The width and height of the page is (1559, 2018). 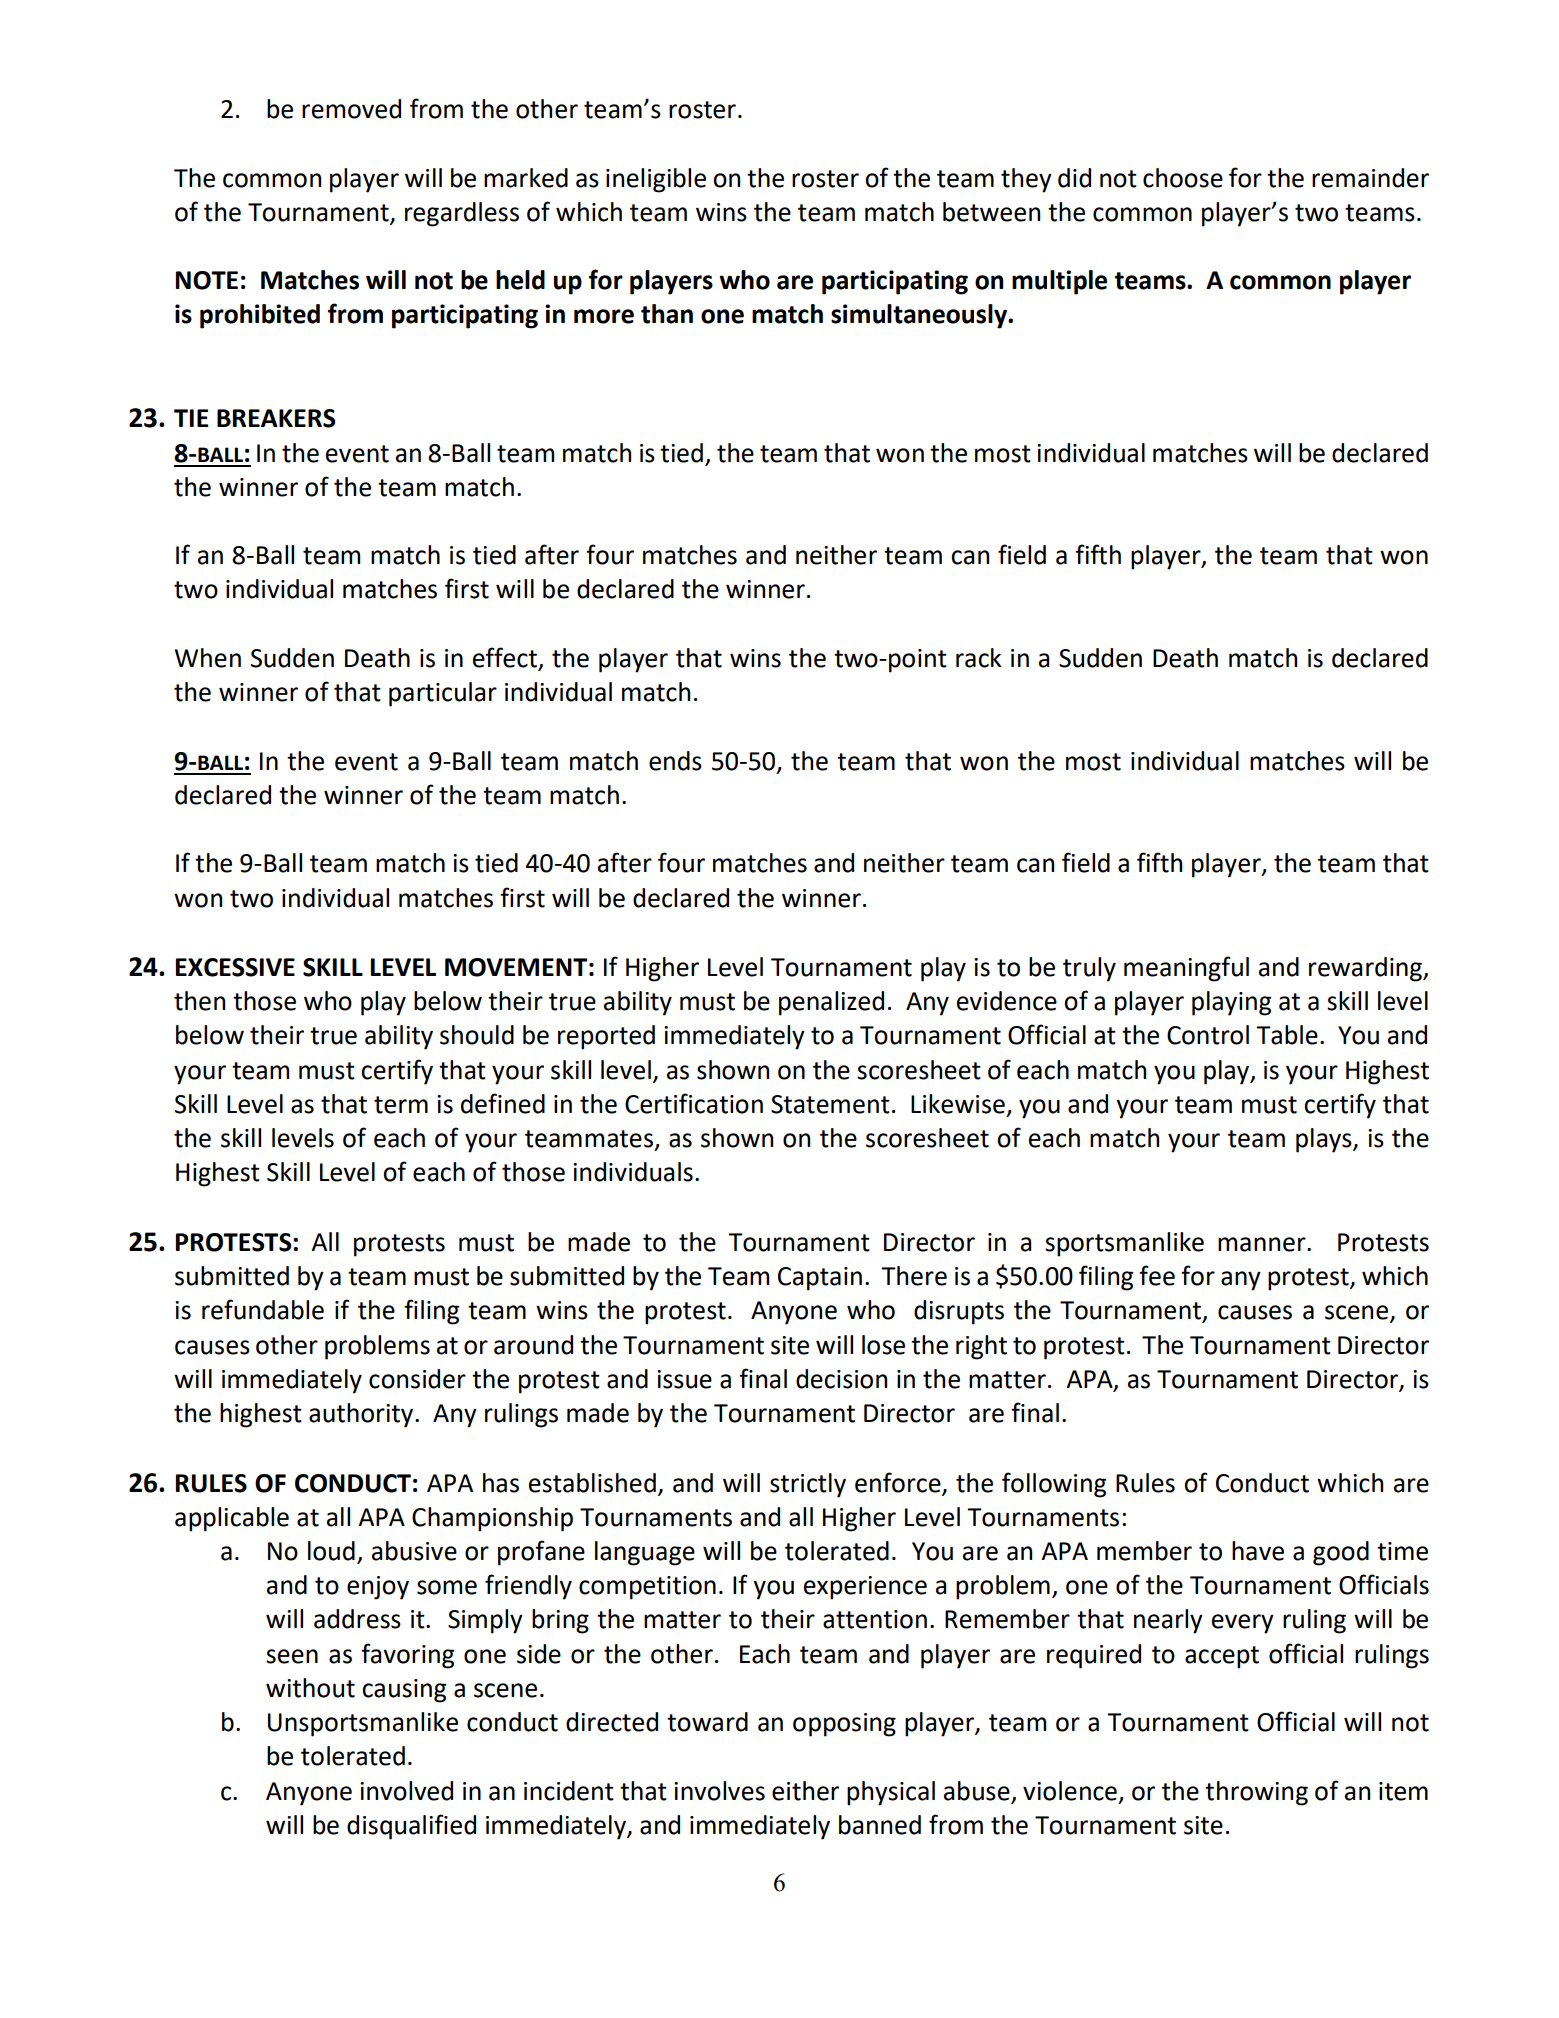 I want to click on multiple, so click(x=1059, y=282).
